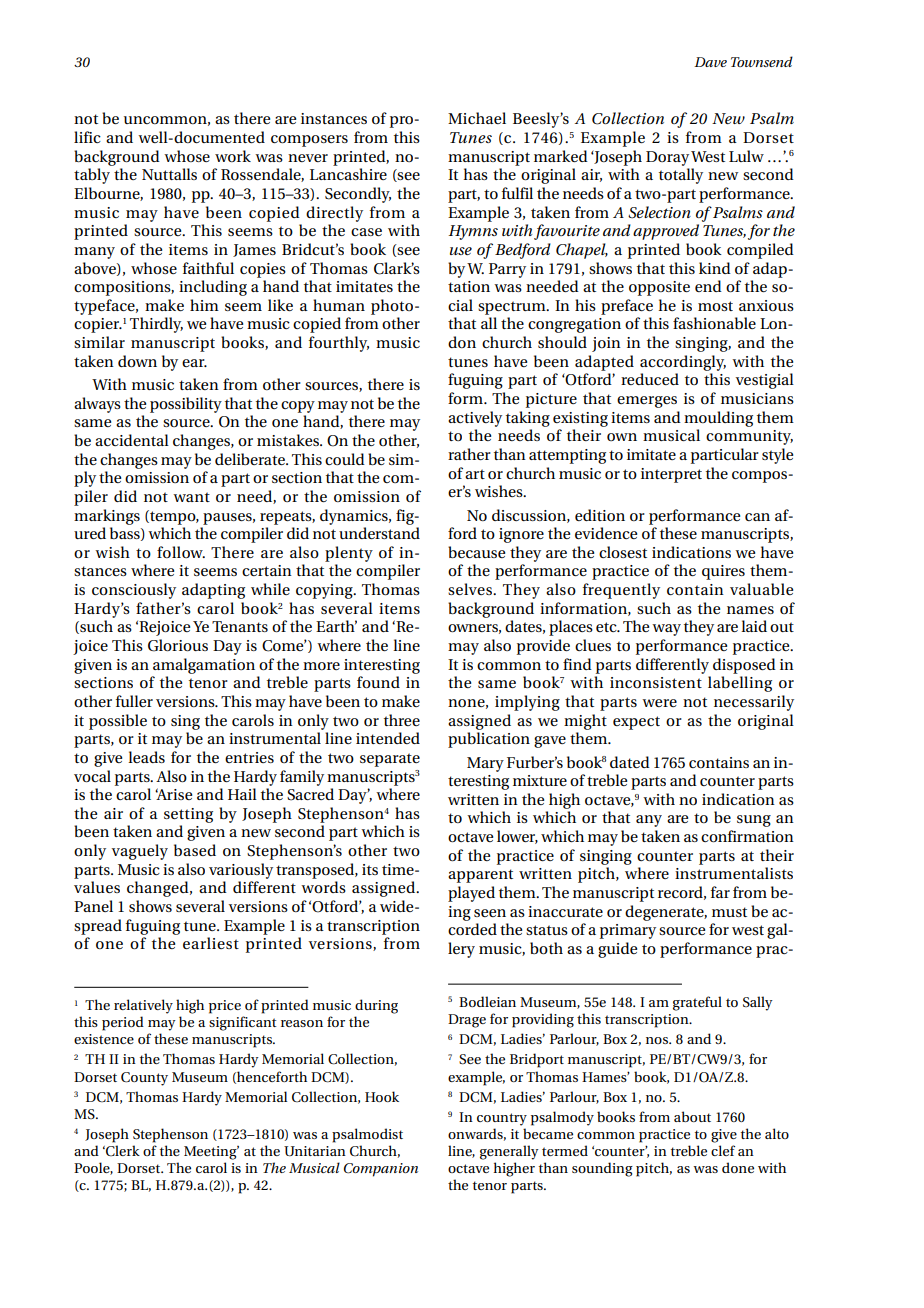 The image size is (924, 1308). I want to click on separate, so click(390, 760).
